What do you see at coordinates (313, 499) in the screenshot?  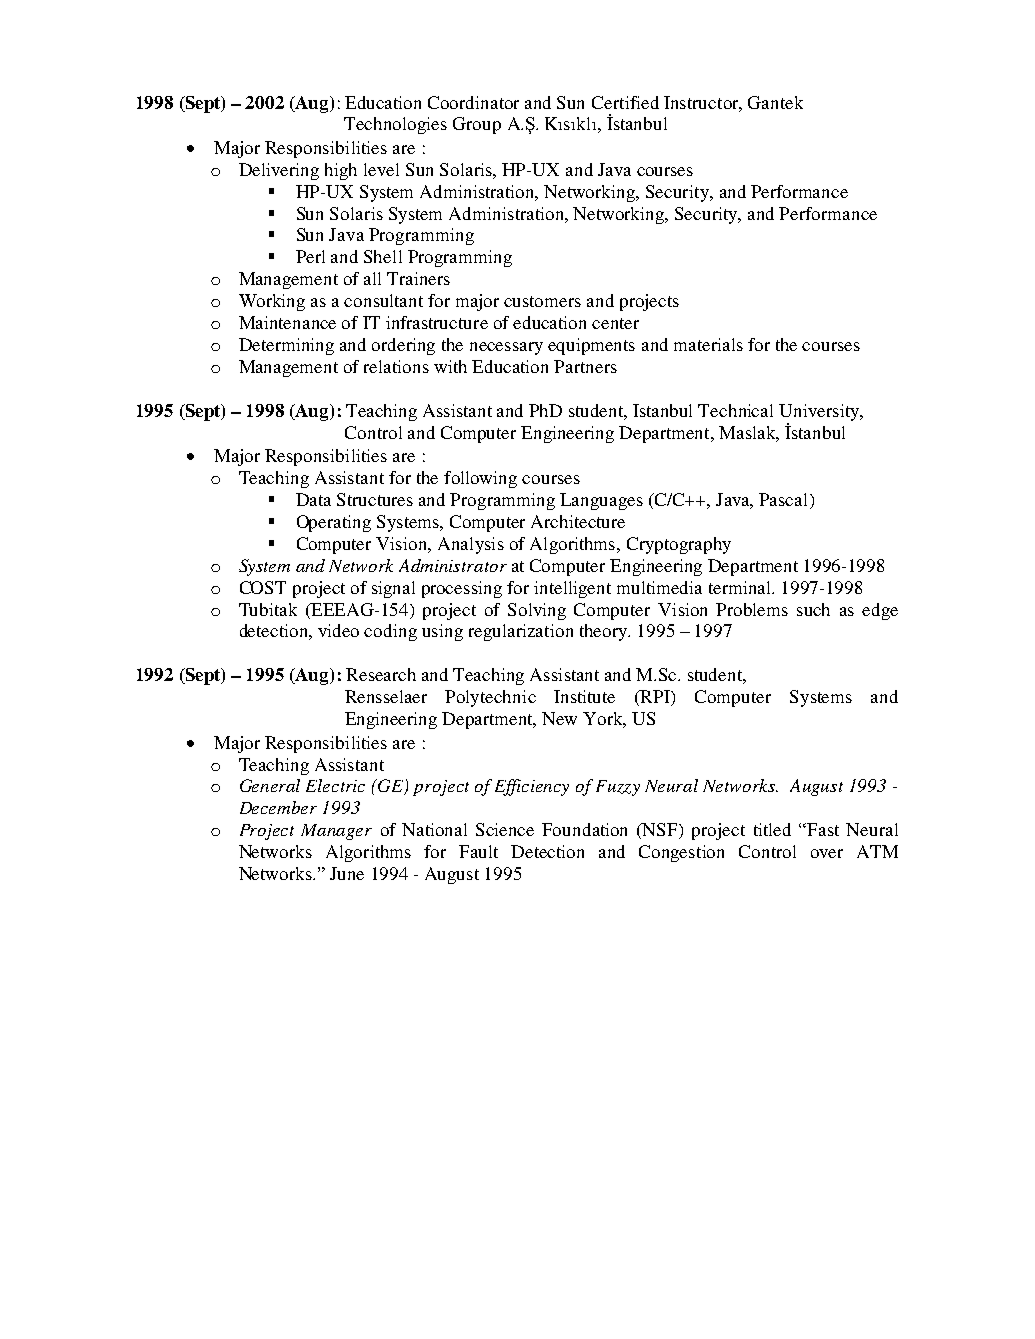 I see `Data` at bounding box center [313, 499].
